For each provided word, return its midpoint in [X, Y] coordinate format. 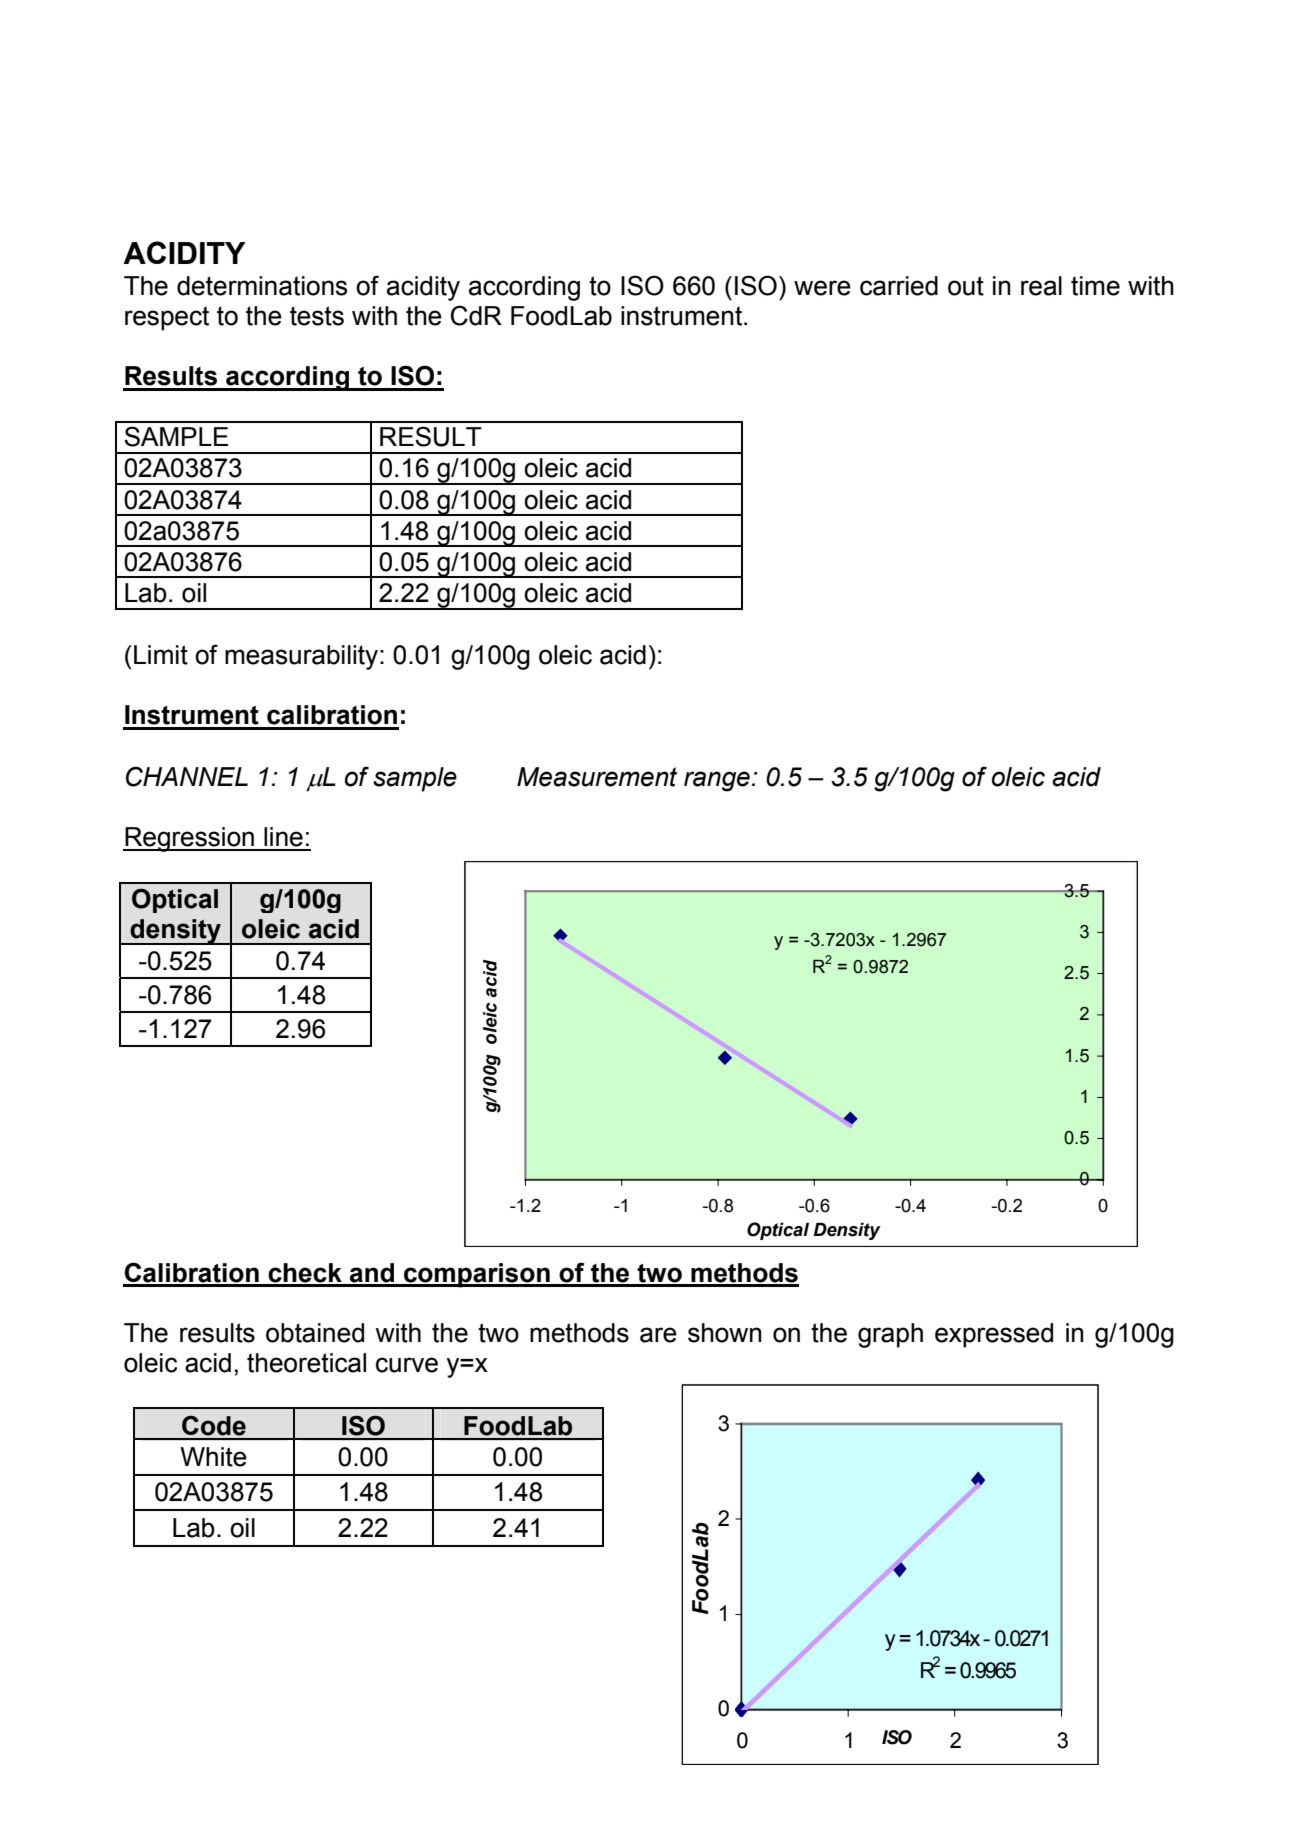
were [822, 288]
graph [890, 1335]
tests [317, 316]
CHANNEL [187, 776]
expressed [994, 1335]
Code [214, 1425]
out [966, 286]
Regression [189, 839]
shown [725, 1333]
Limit [161, 655]
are [658, 1335]
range [717, 781]
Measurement [597, 777]
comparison [477, 1275]
